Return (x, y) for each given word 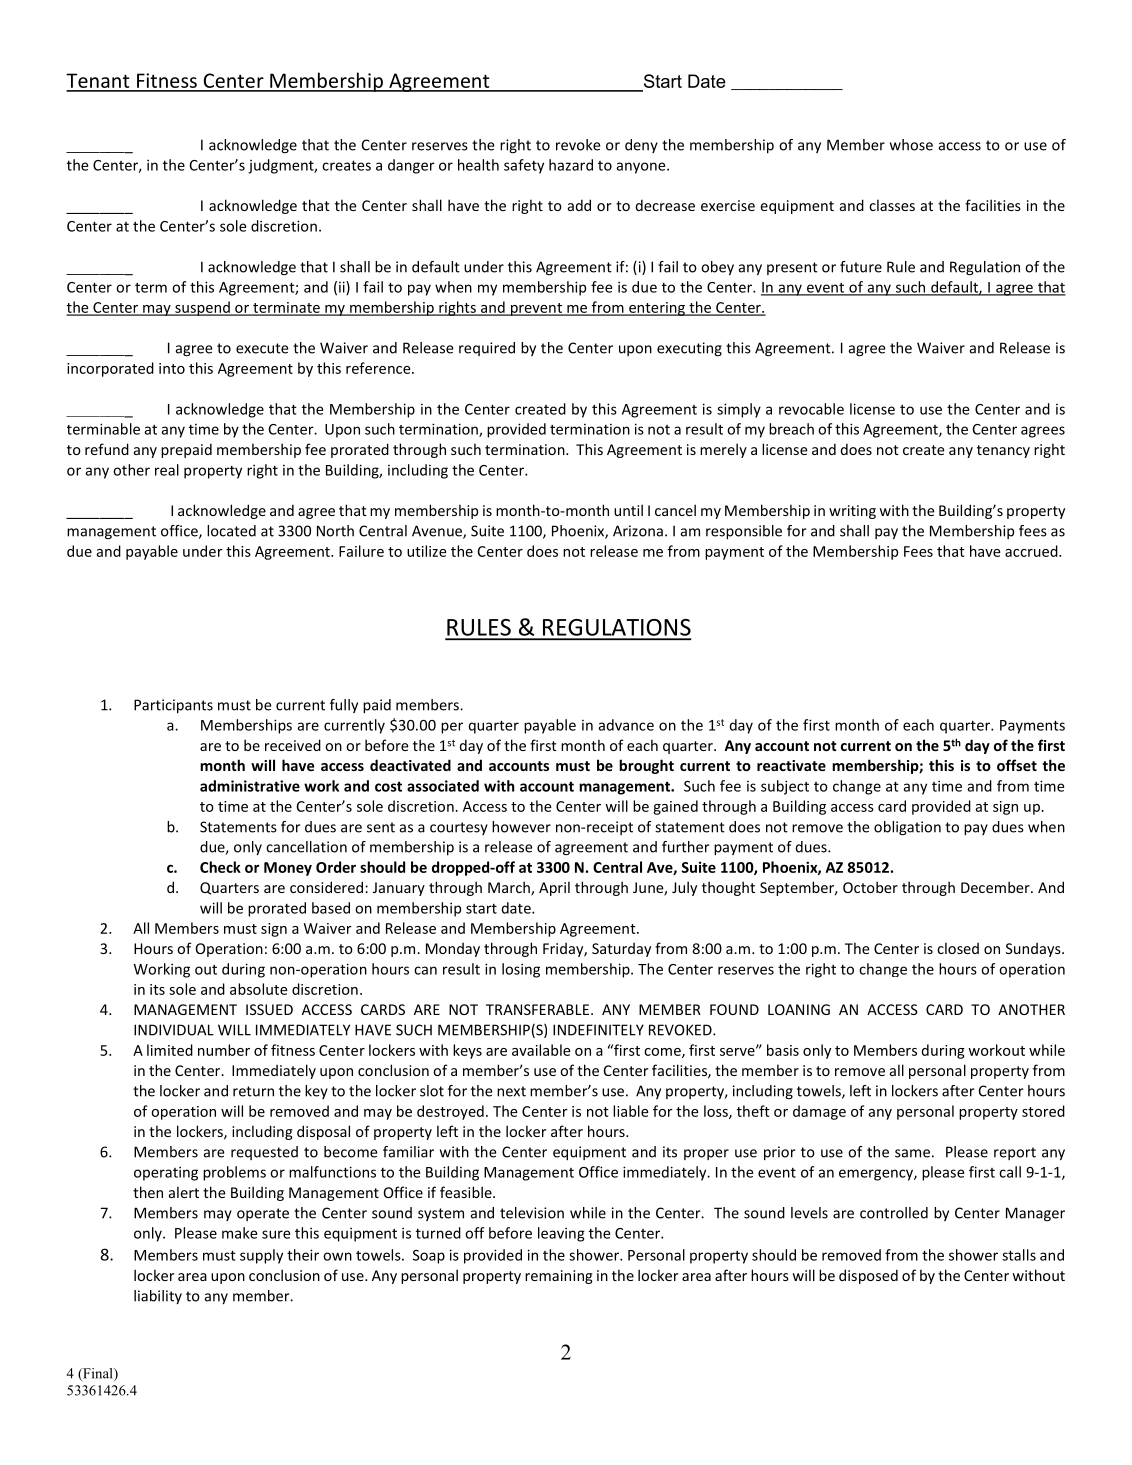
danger (411, 166)
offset (1017, 765)
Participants (173, 706)
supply (261, 1256)
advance (626, 725)
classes (892, 205)
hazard (571, 165)
